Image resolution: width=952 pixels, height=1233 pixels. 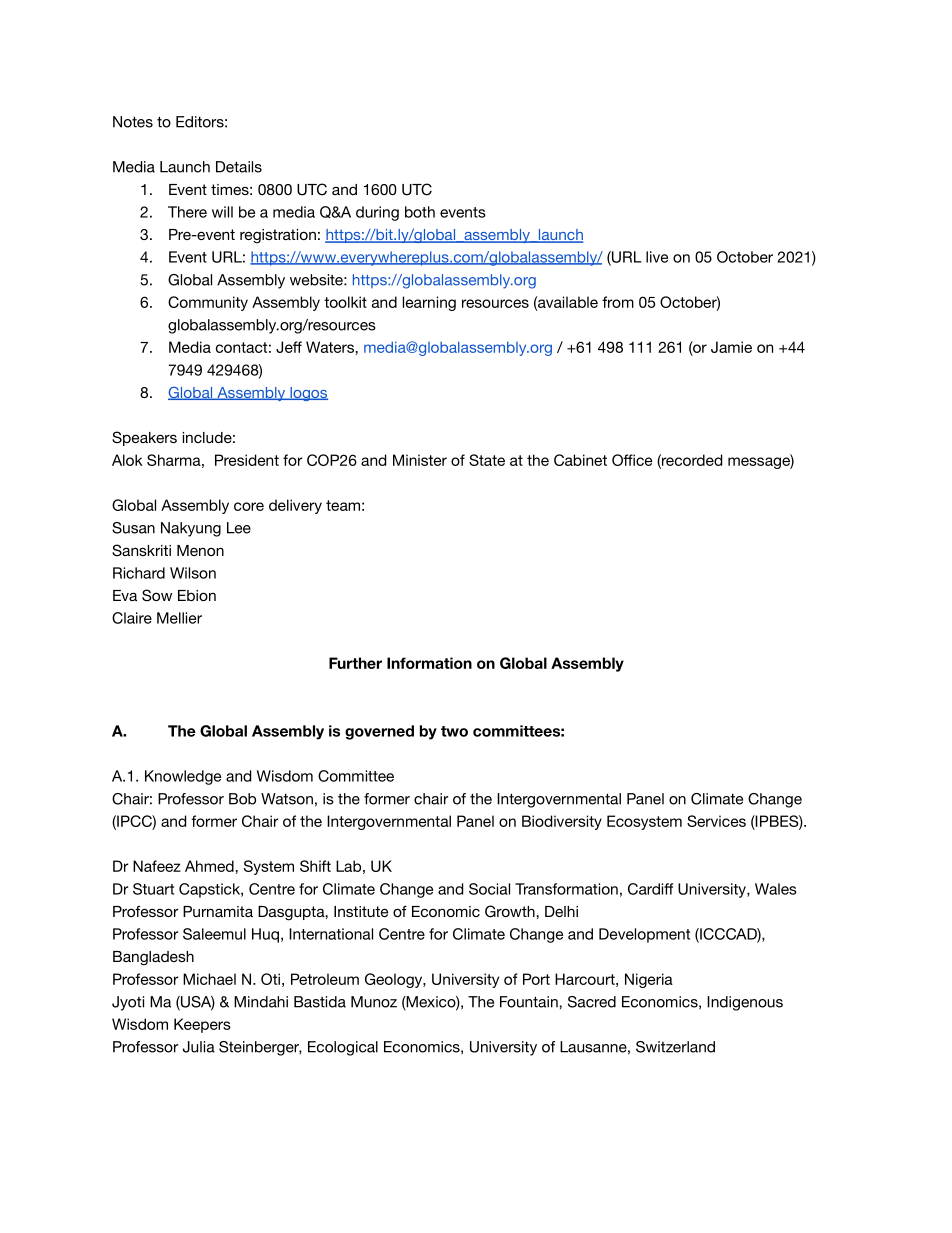 I want to click on Switzerland, so click(x=675, y=1047).
